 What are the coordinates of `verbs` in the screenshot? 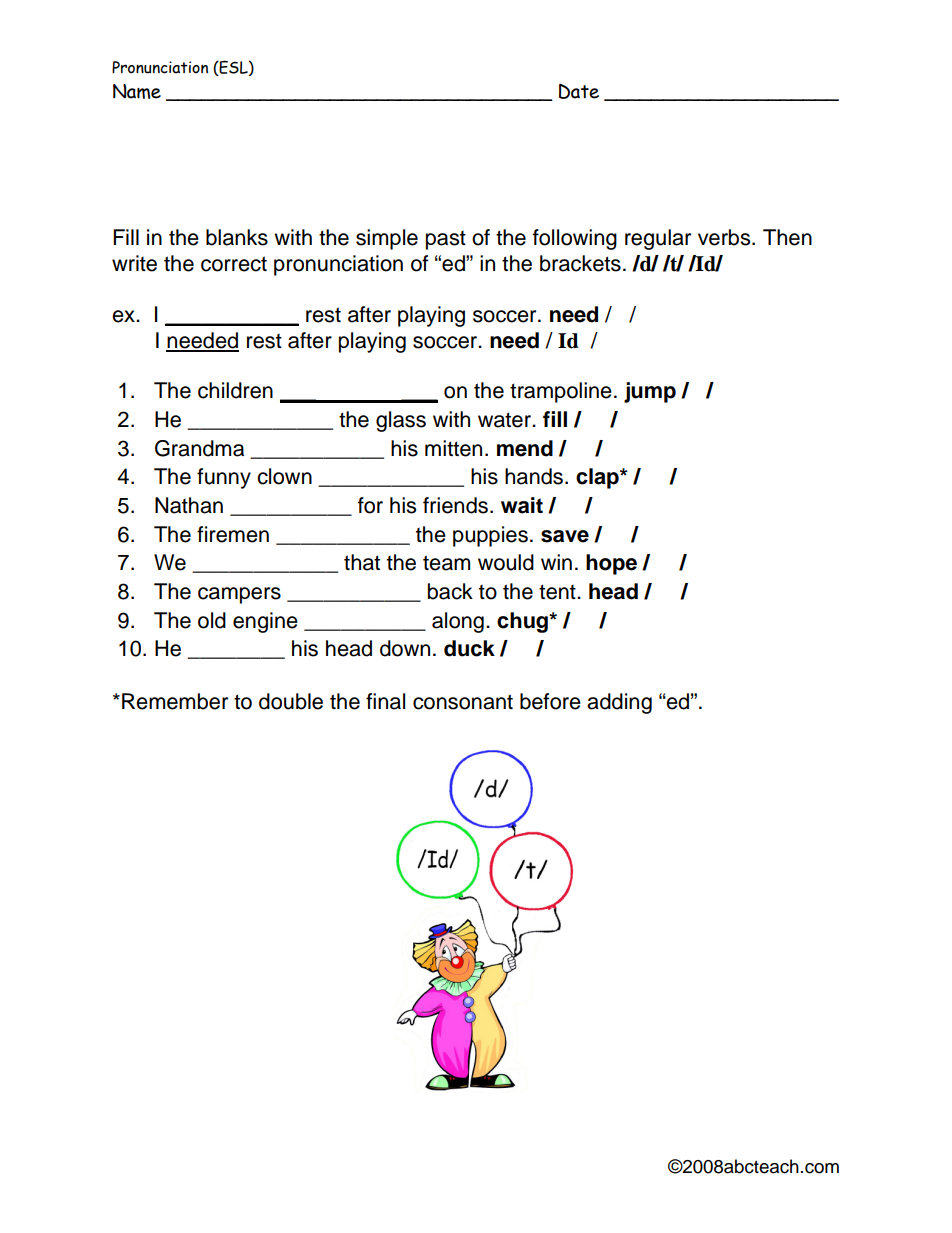 It's located at (725, 237).
